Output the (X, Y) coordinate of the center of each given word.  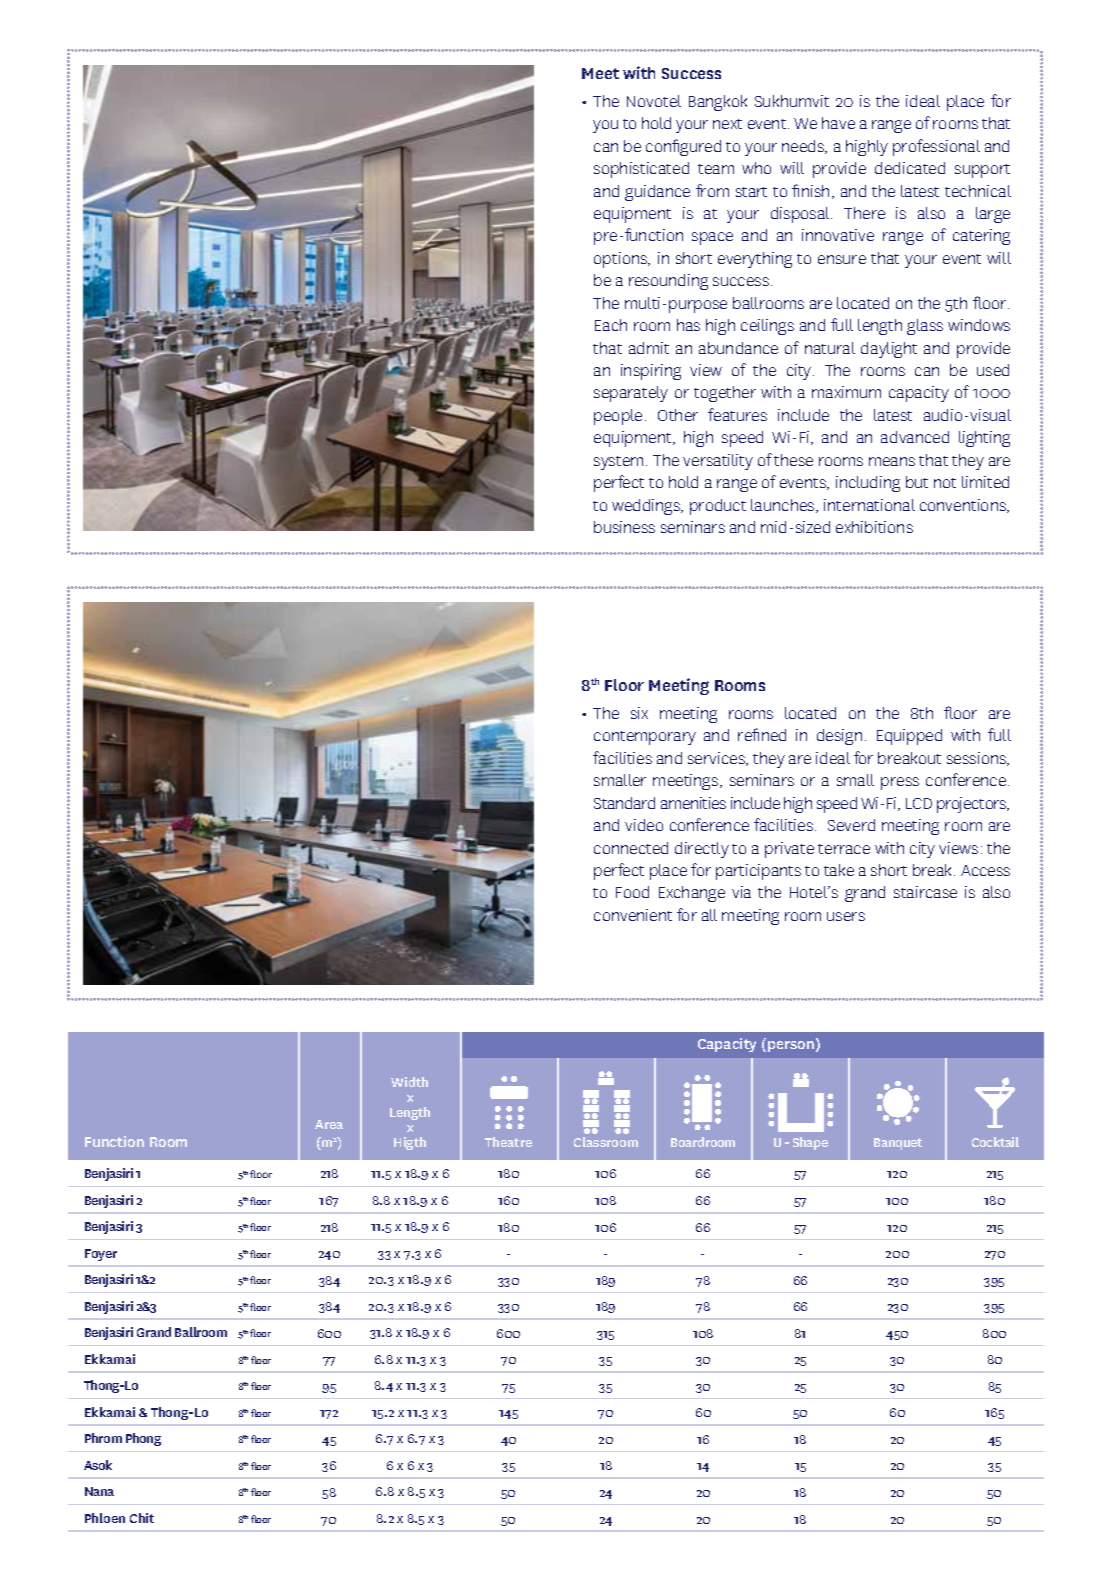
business (624, 527)
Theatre (508, 1142)
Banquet (898, 1144)
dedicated (910, 168)
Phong (143, 1439)
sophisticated (641, 170)
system (618, 463)
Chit (142, 1518)
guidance (657, 193)
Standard (624, 803)
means (892, 461)
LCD (919, 803)
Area (329, 1124)
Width (409, 1082)
